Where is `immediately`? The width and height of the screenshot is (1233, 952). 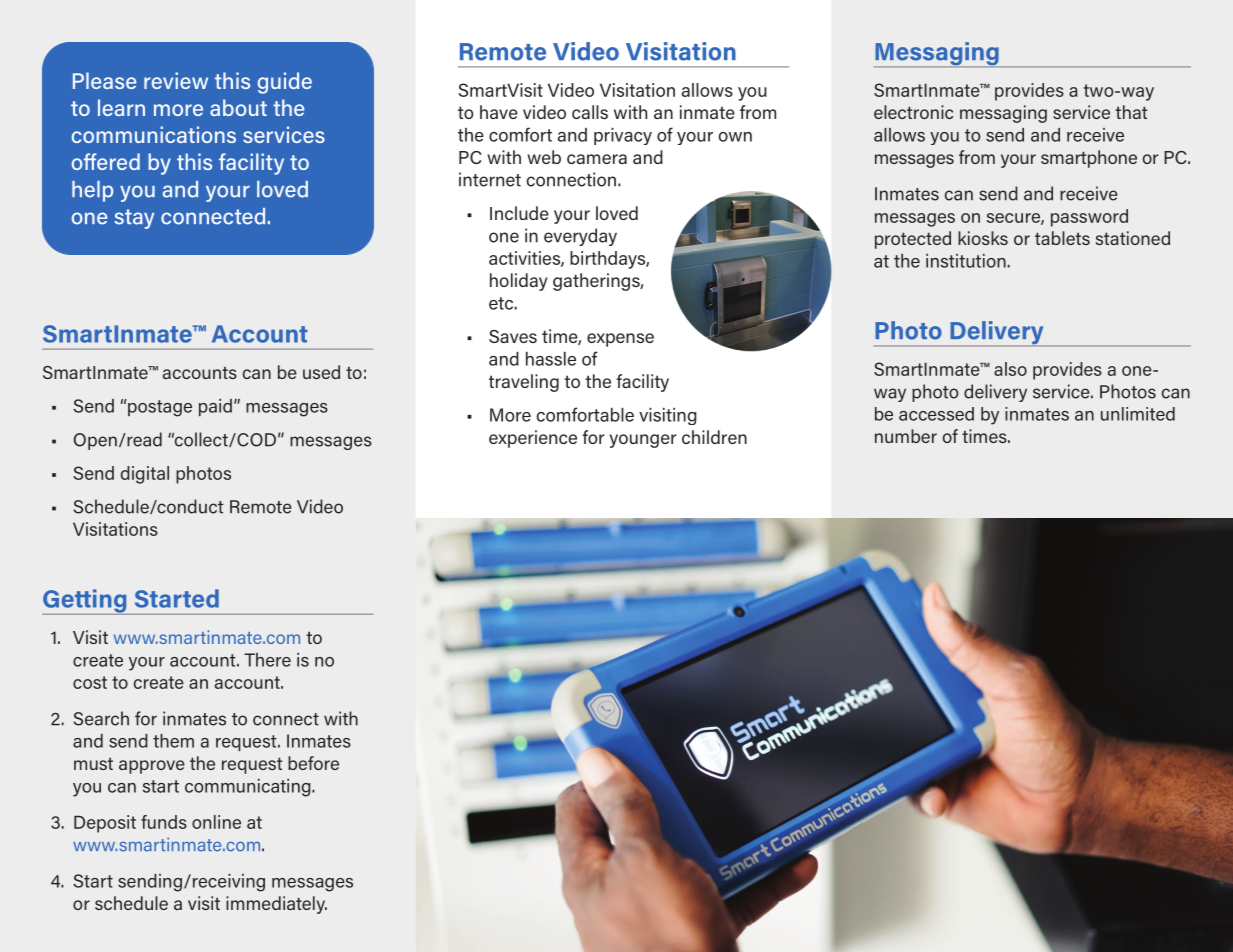
immediately is located at coordinates (276, 905).
